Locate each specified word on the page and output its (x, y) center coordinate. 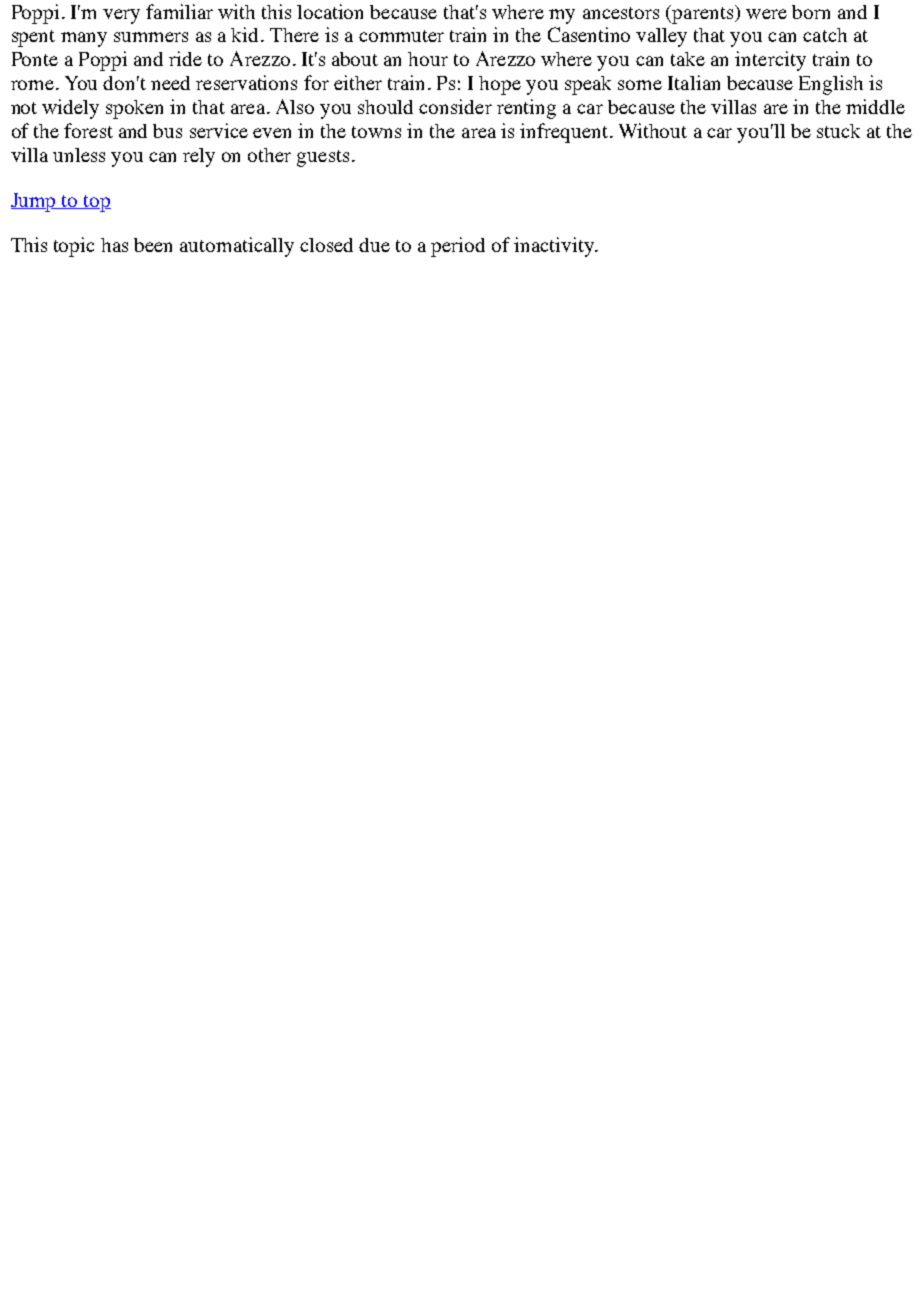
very (121, 16)
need (170, 83)
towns (376, 132)
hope (500, 85)
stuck (838, 131)
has (114, 245)
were (766, 14)
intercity (770, 61)
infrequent (565, 133)
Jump (34, 202)
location (330, 11)
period (458, 247)
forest (88, 130)
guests (323, 158)
